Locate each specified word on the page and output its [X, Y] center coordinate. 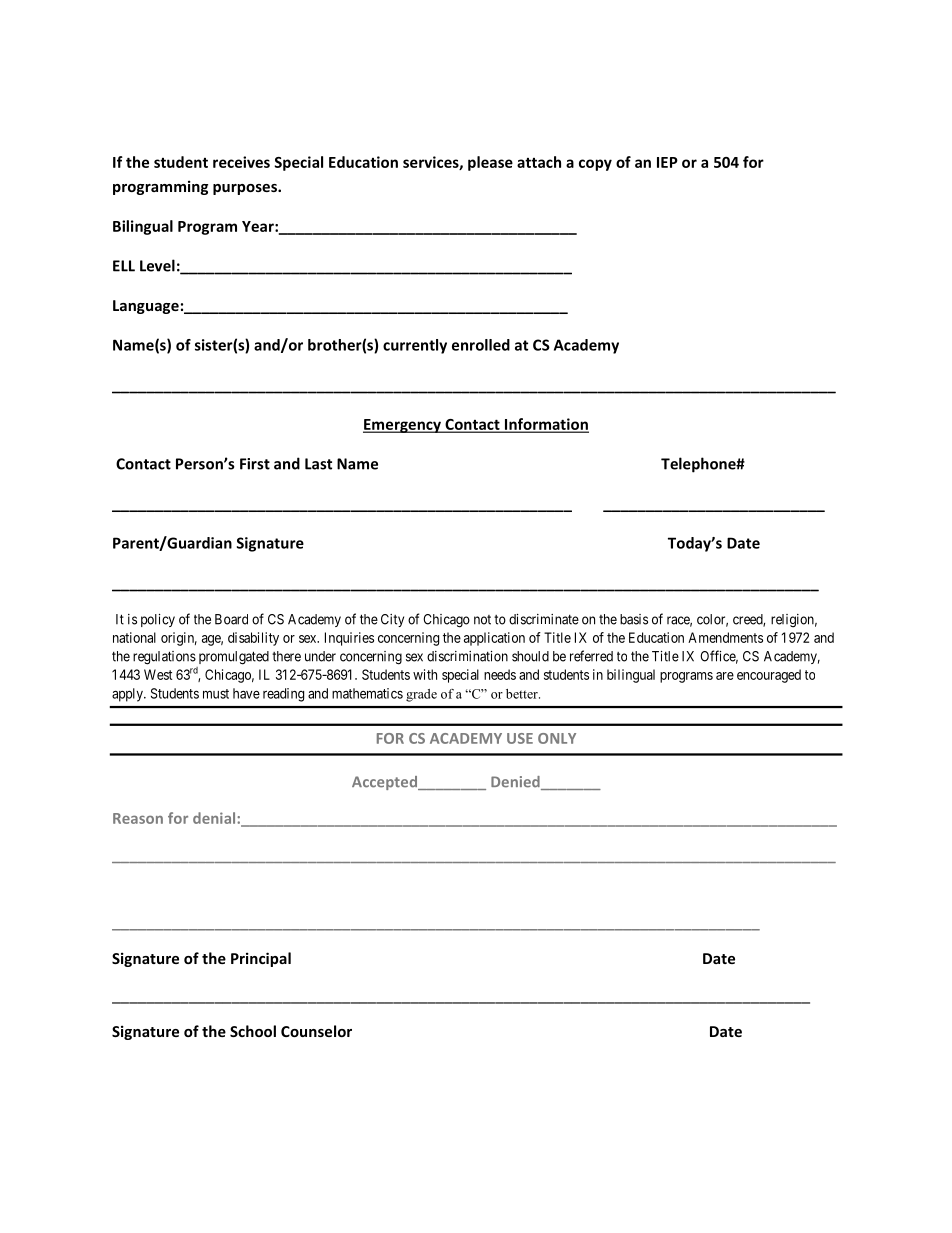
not [482, 620]
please [490, 163]
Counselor [316, 1031]
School [253, 1031]
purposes [246, 189]
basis [634, 619]
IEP [667, 162]
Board [231, 619]
